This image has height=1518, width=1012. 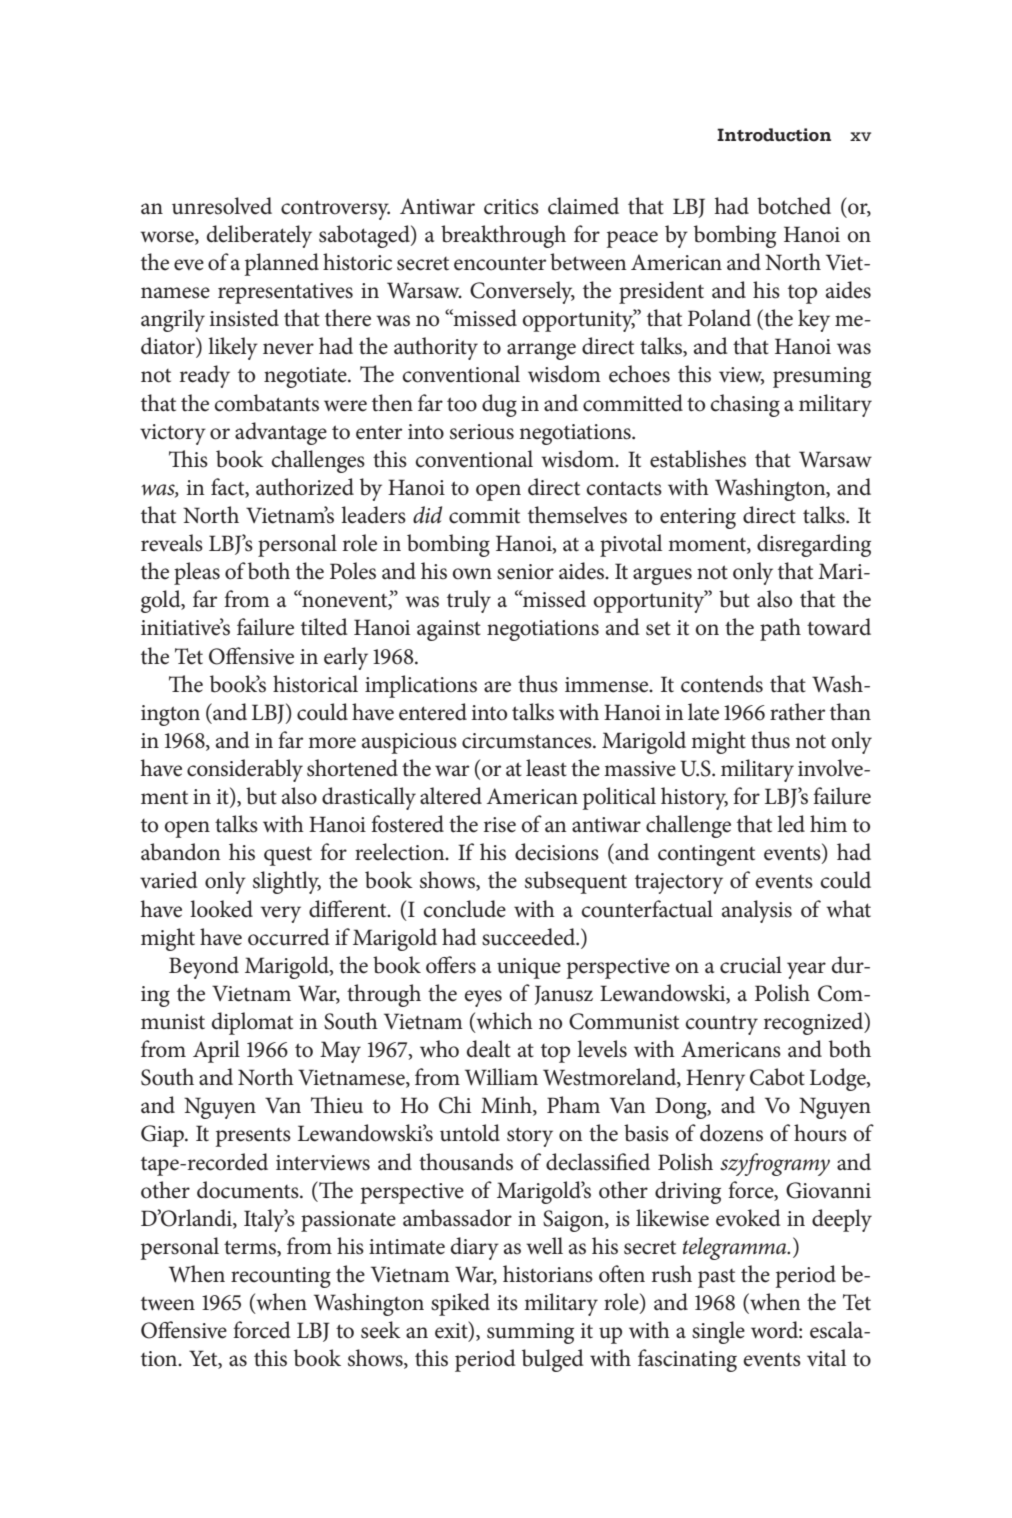 What do you see at coordinates (777, 1077) in the image?
I see `Cabot` at bounding box center [777, 1077].
